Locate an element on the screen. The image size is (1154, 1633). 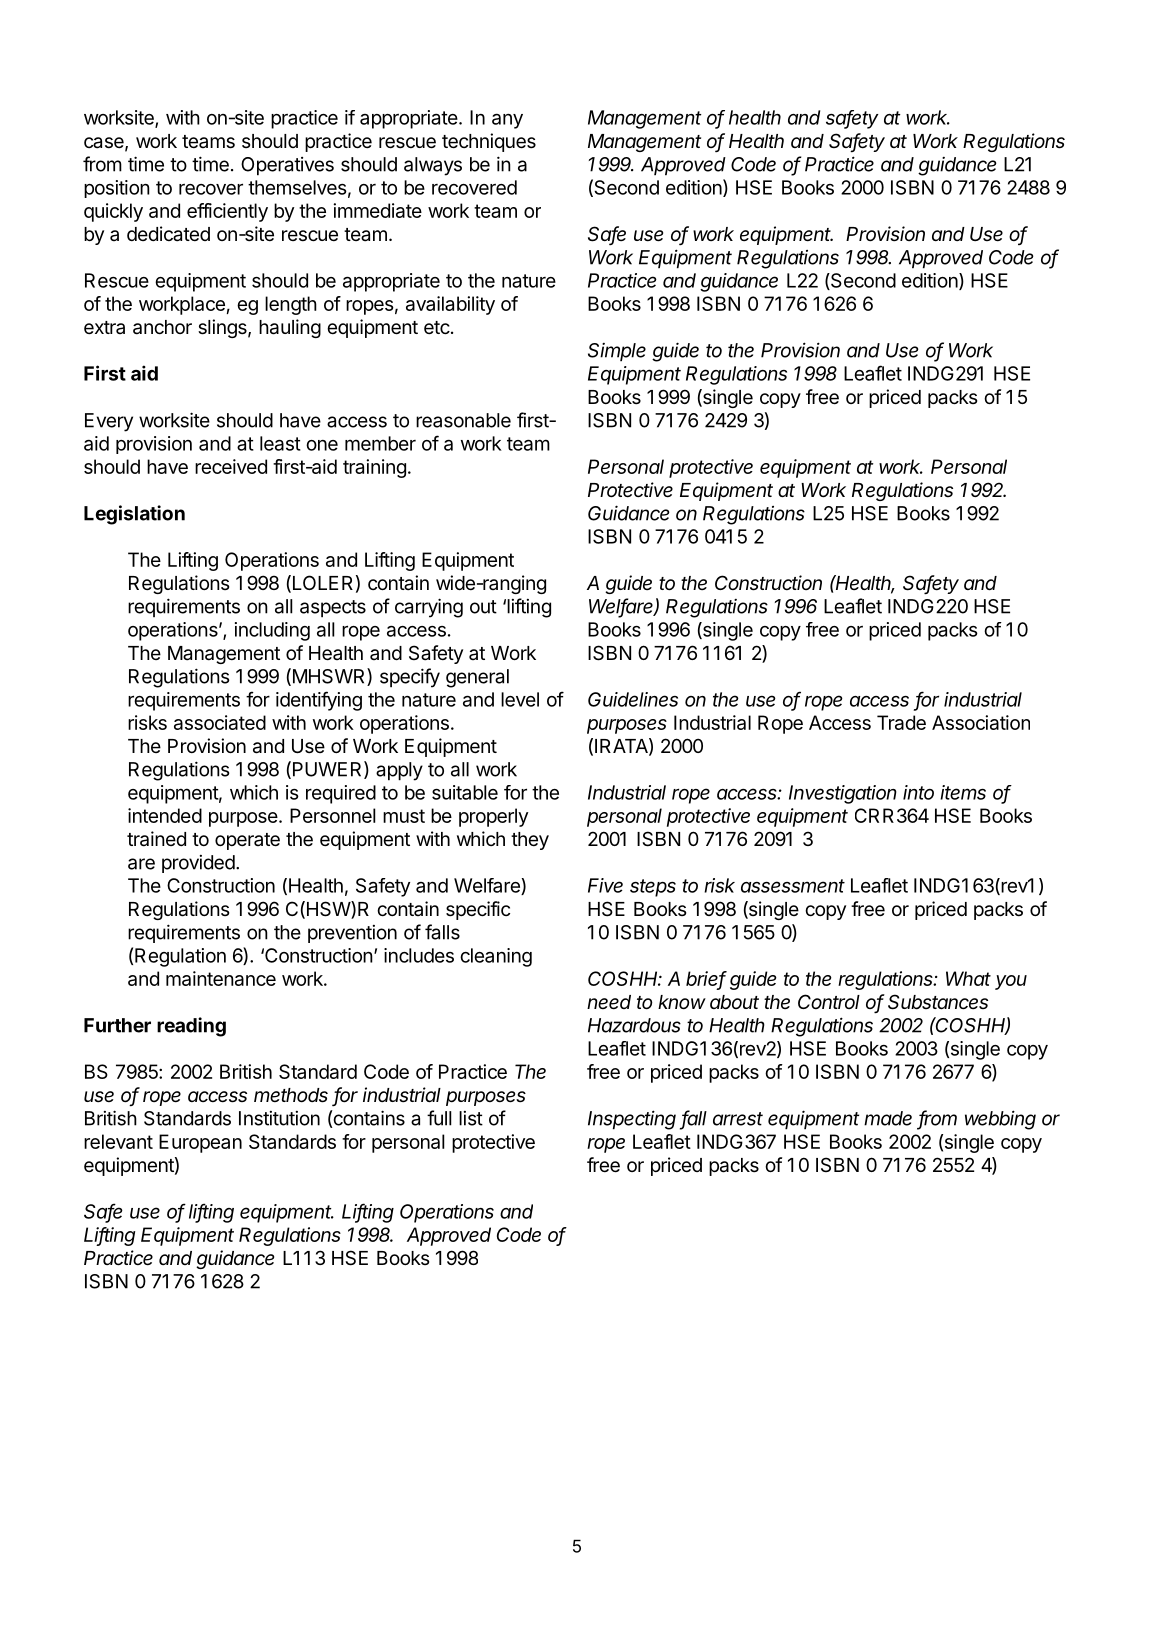
into is located at coordinates (918, 792).
